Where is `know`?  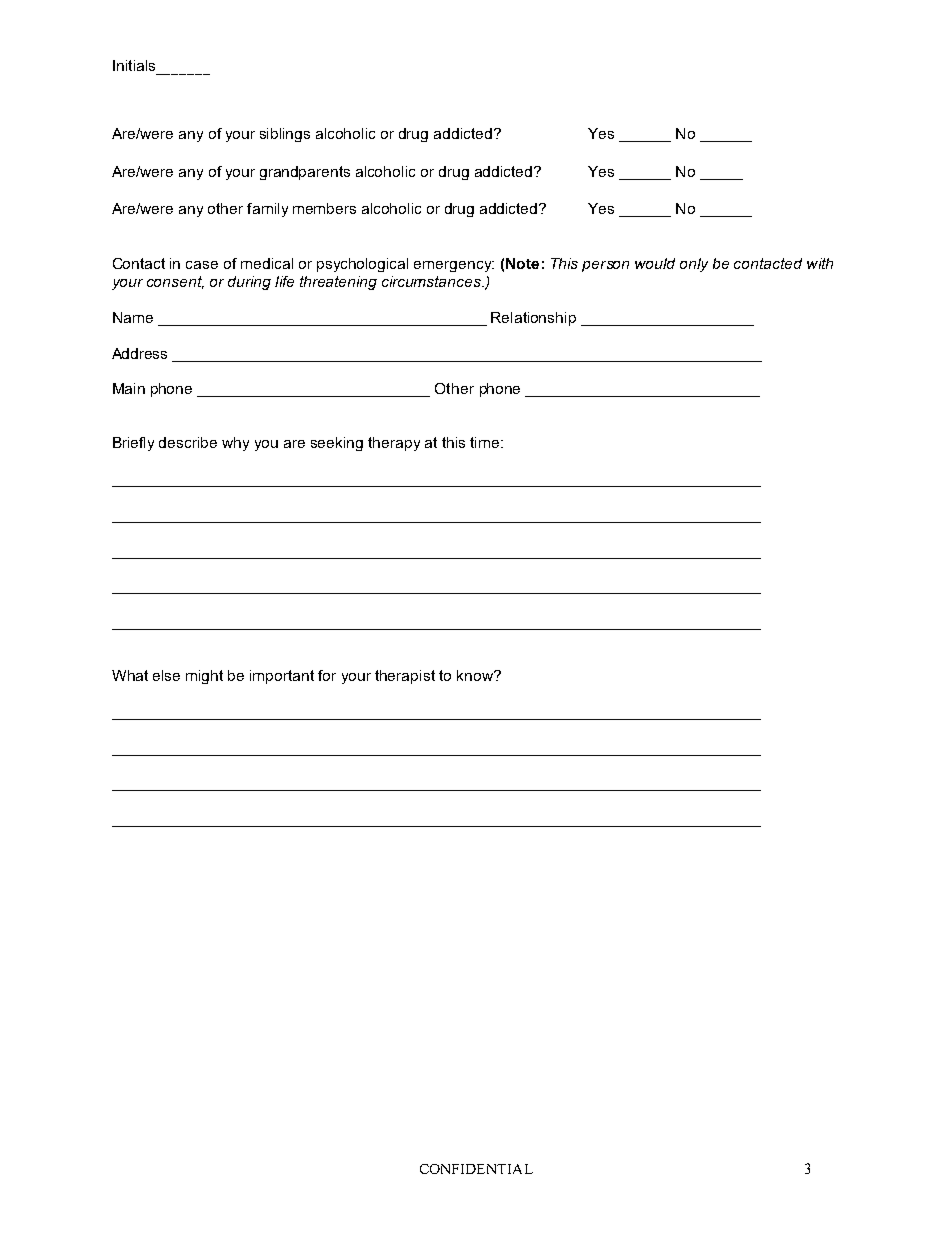 know is located at coordinates (476, 675).
